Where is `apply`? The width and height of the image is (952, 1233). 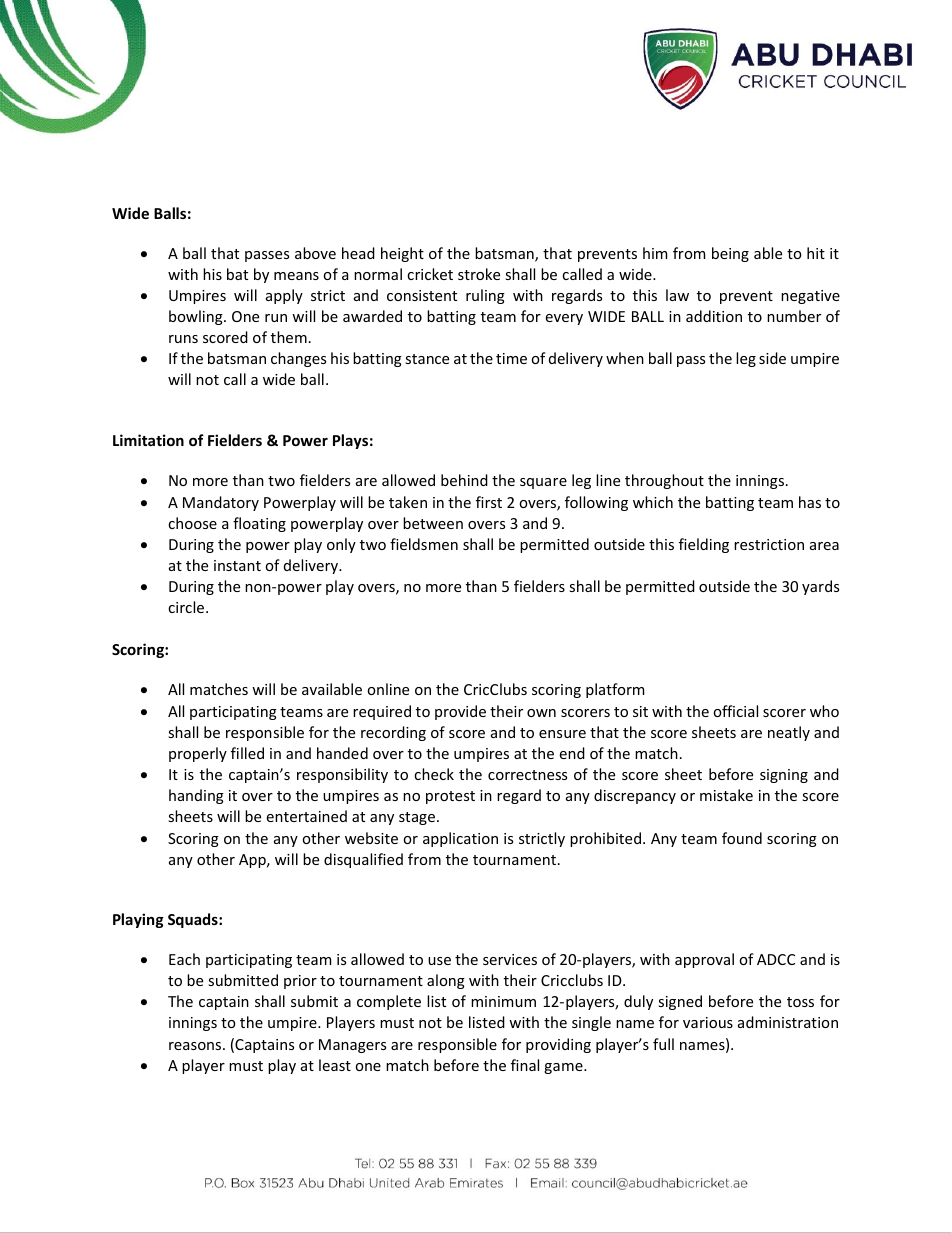
apply is located at coordinates (284, 296).
